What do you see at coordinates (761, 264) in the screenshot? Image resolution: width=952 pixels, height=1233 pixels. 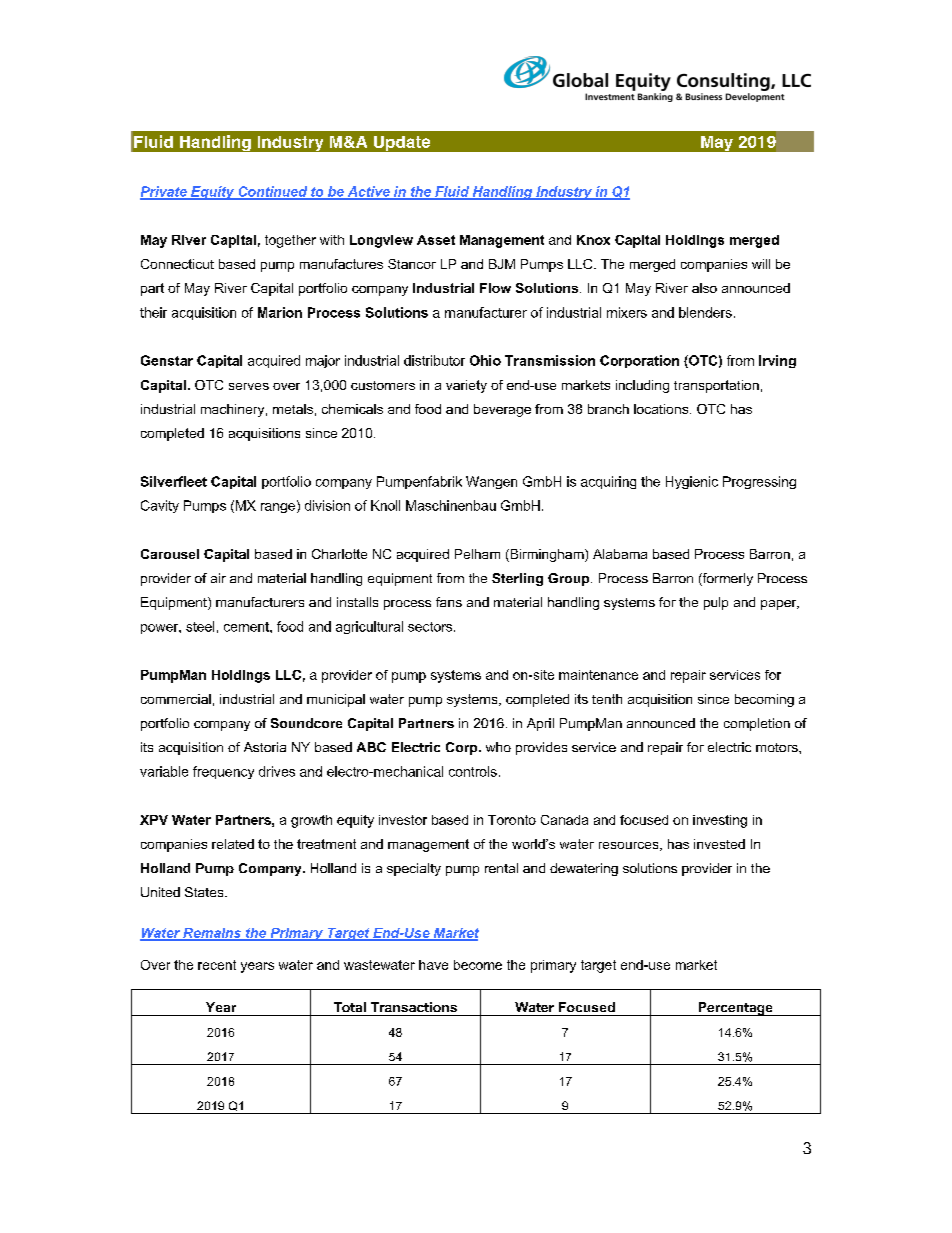 I see `will` at bounding box center [761, 264].
